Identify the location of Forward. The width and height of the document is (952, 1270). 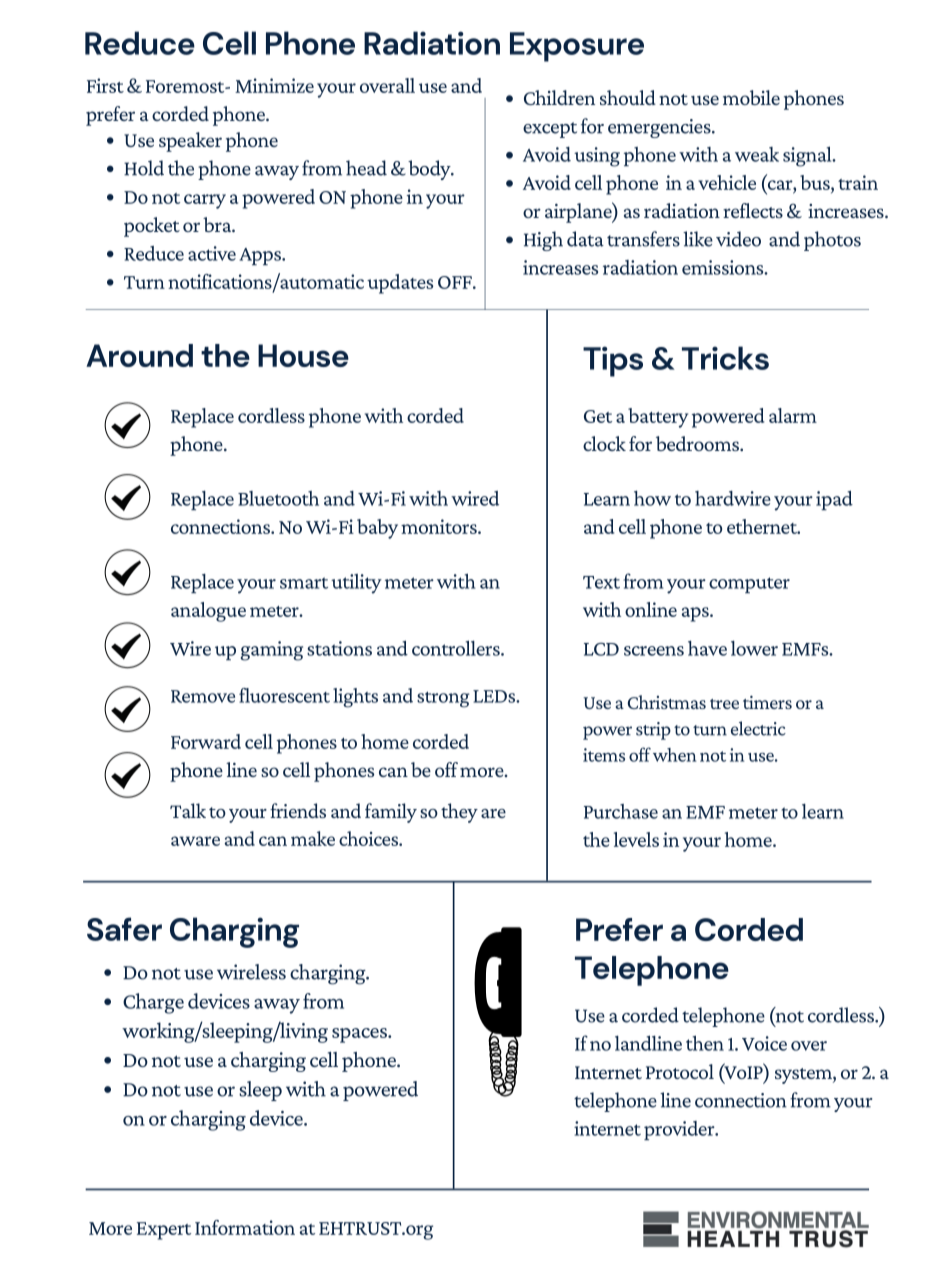
(206, 741).
